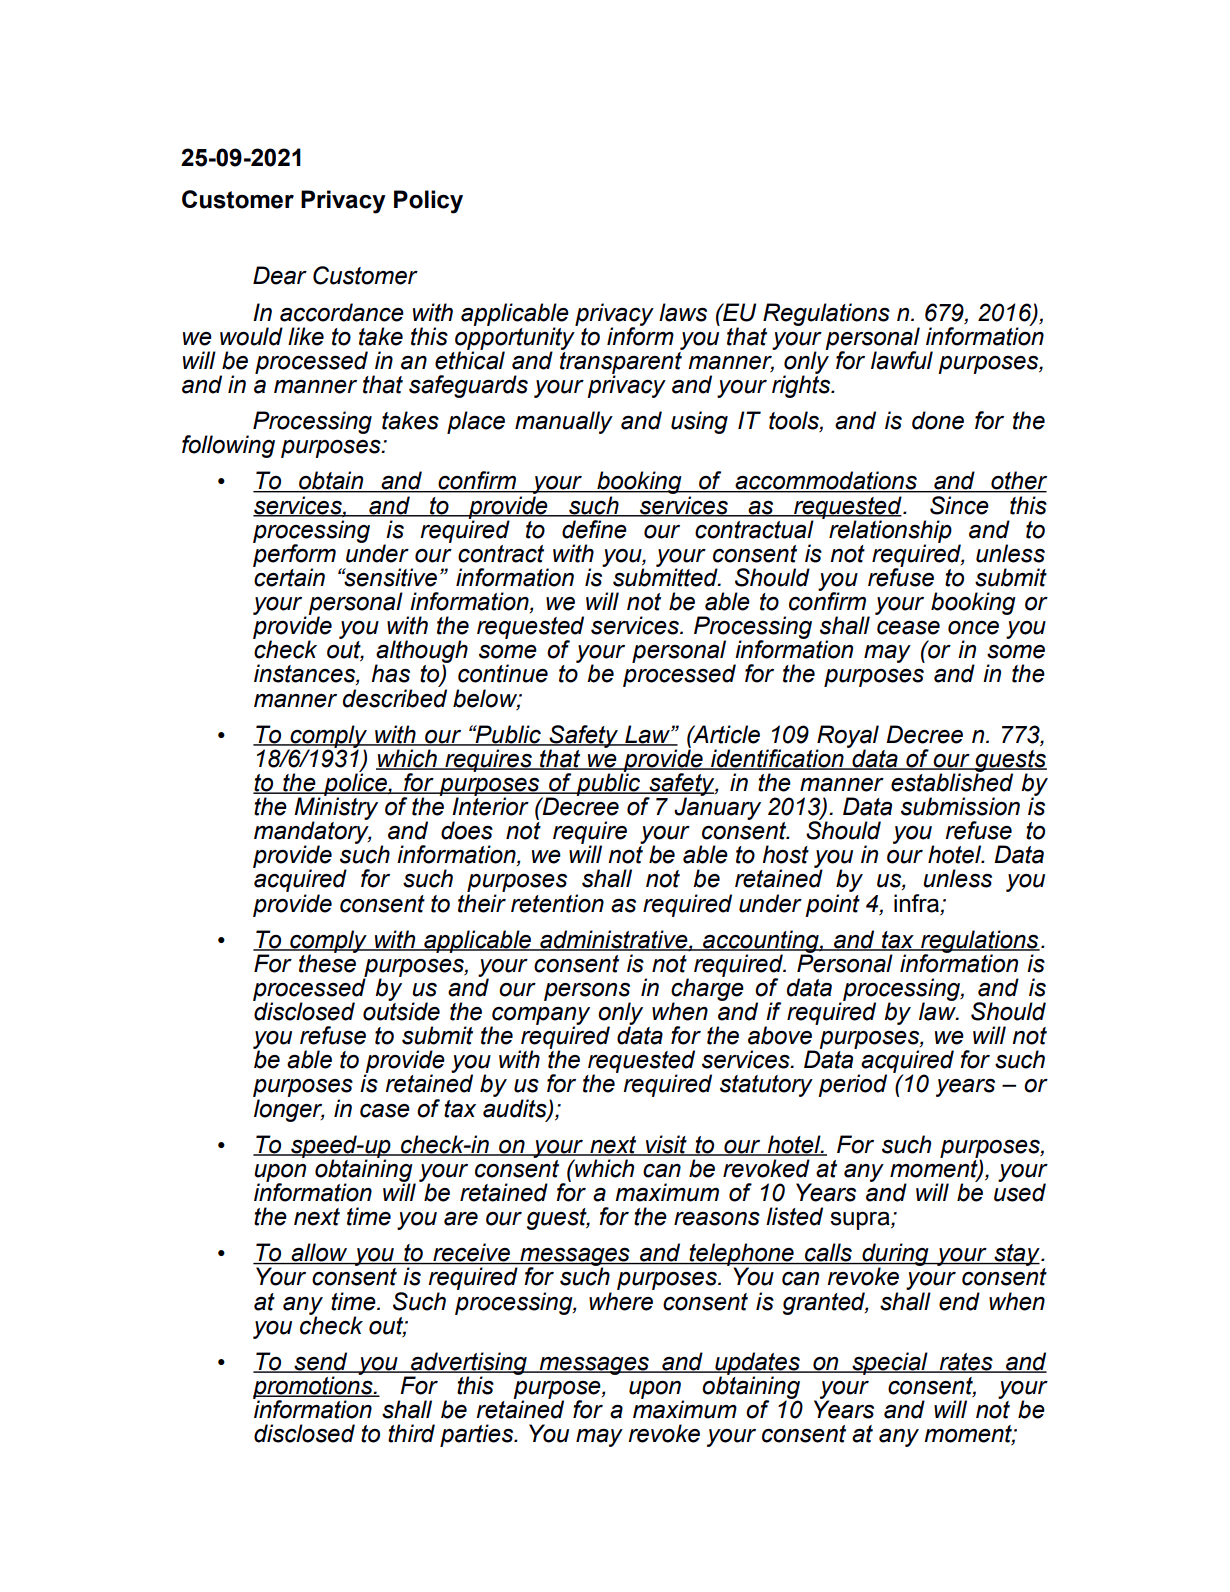  Describe the element at coordinates (902, 360) in the screenshot. I see `lawful` at that location.
